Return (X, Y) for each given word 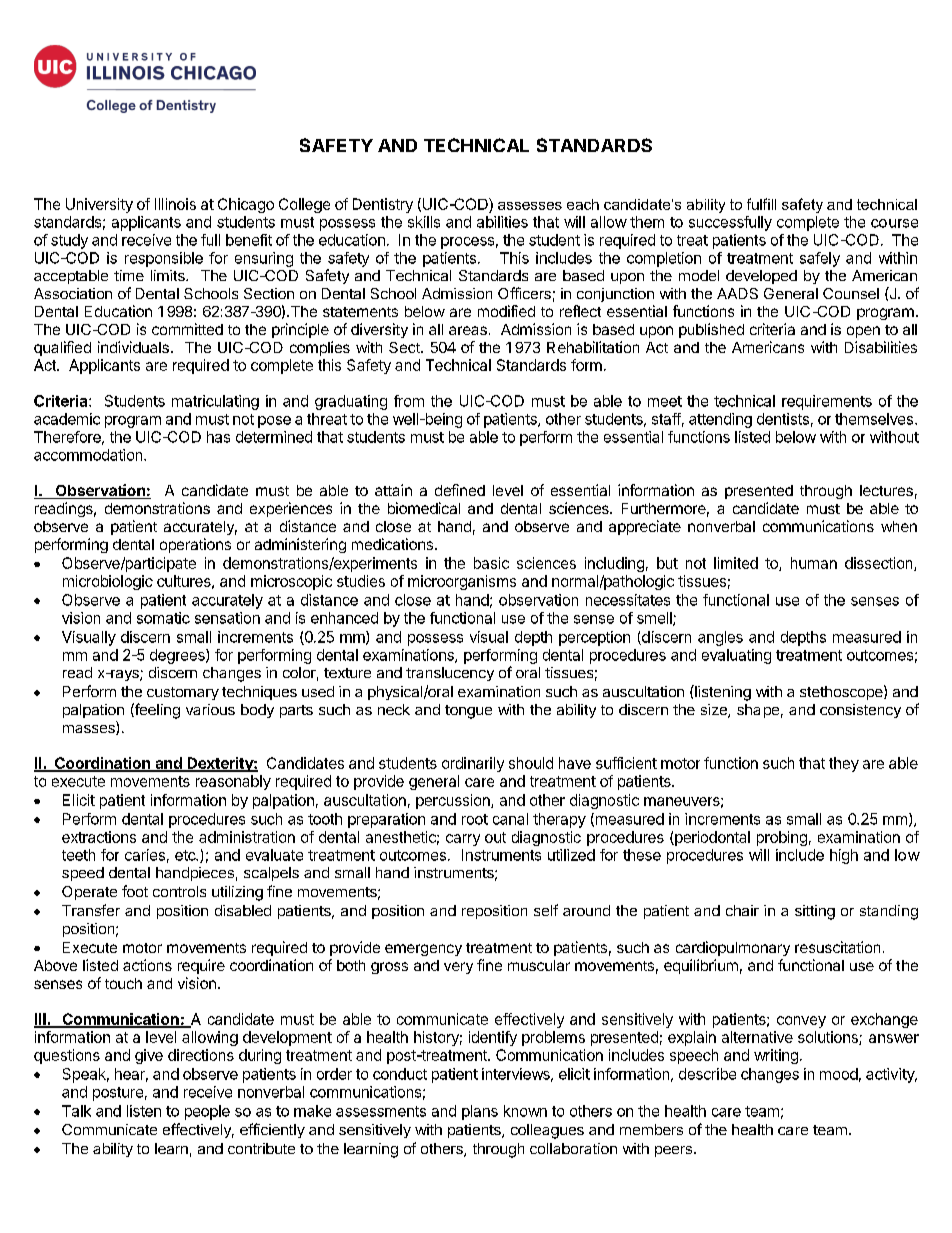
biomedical (424, 508)
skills (424, 222)
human (814, 563)
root (475, 819)
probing (782, 838)
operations (195, 545)
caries (145, 855)
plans (480, 1112)
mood (839, 1074)
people (207, 1112)
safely (820, 259)
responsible (164, 259)
